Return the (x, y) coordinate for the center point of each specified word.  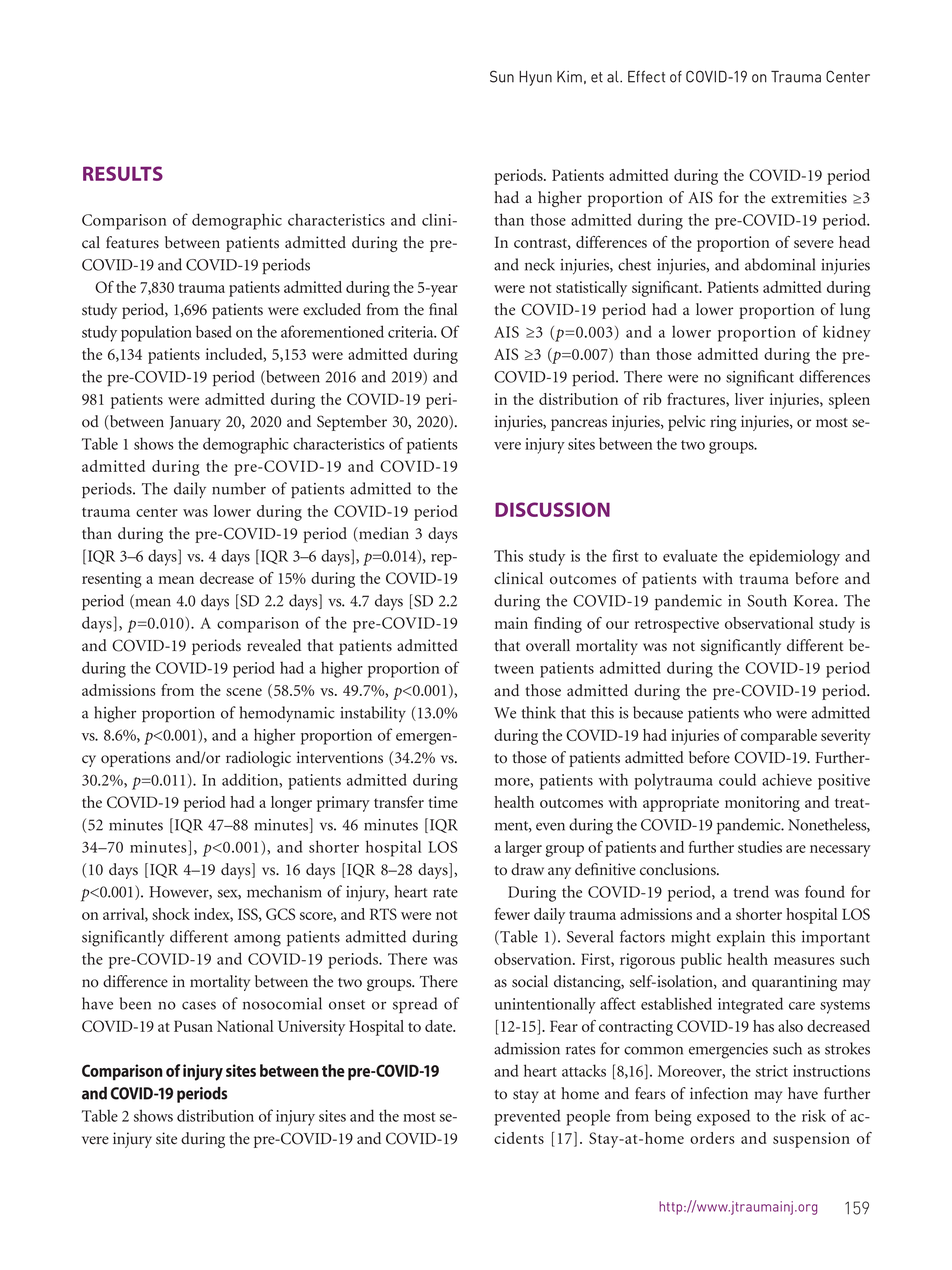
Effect (646, 76)
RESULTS (123, 173)
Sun (502, 76)
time (443, 802)
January (195, 423)
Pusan (193, 1026)
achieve (787, 779)
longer (291, 804)
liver (749, 399)
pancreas (579, 425)
